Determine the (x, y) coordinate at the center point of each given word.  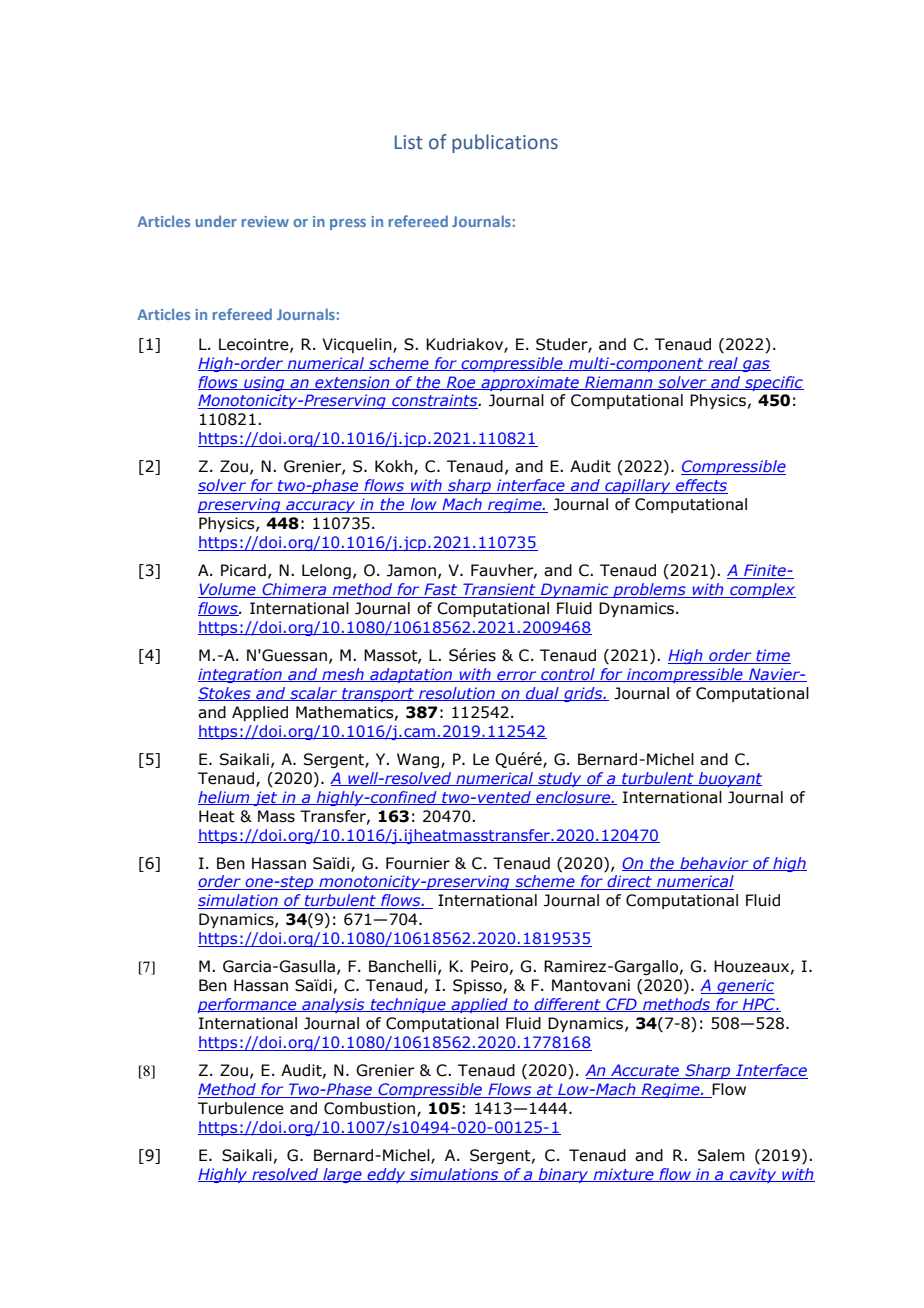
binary (563, 1175)
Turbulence (241, 1108)
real (723, 364)
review (265, 221)
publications (505, 143)
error (517, 676)
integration (241, 675)
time (772, 656)
